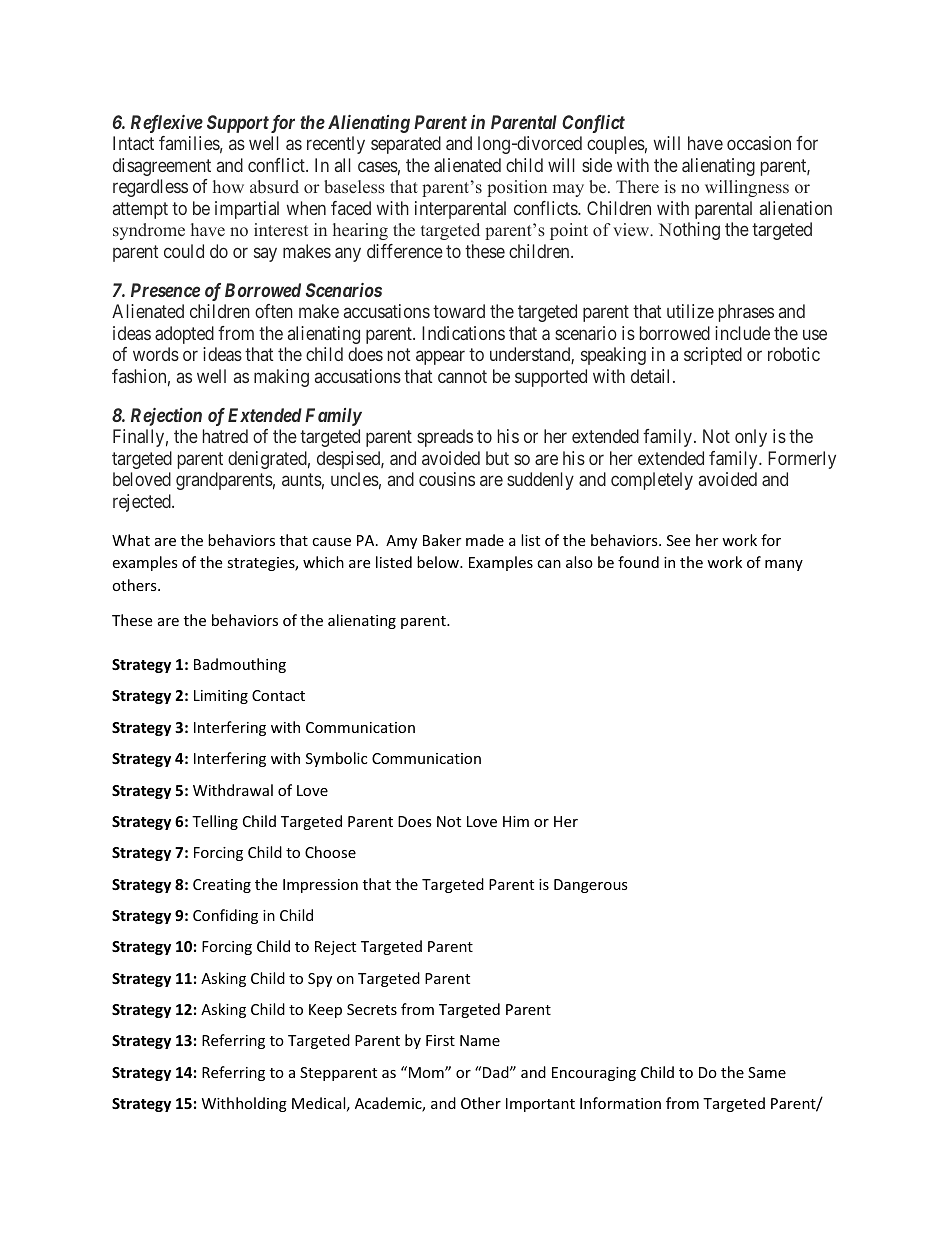  I want to click on Him, so click(516, 821).
